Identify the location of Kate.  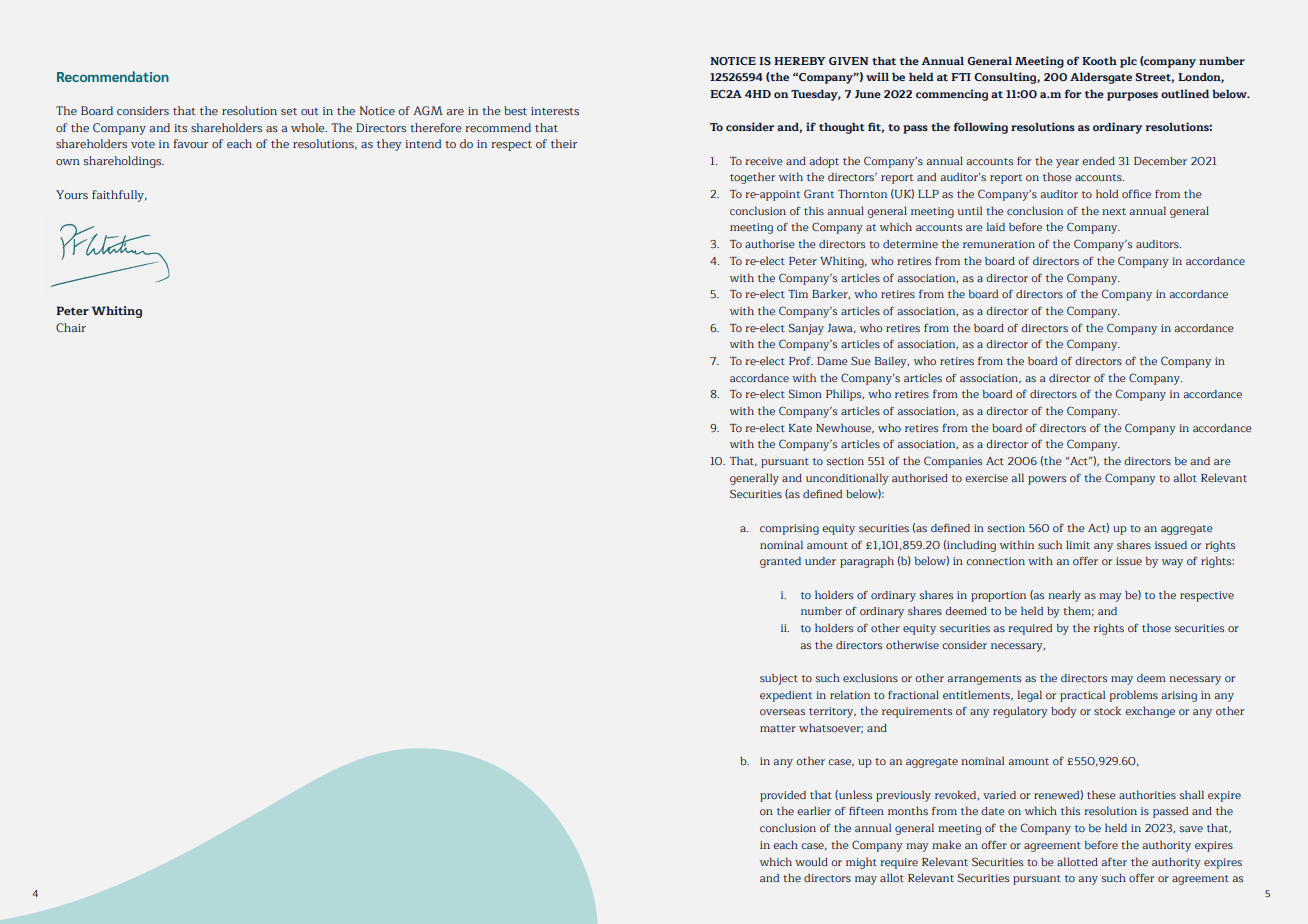
(800, 428).
